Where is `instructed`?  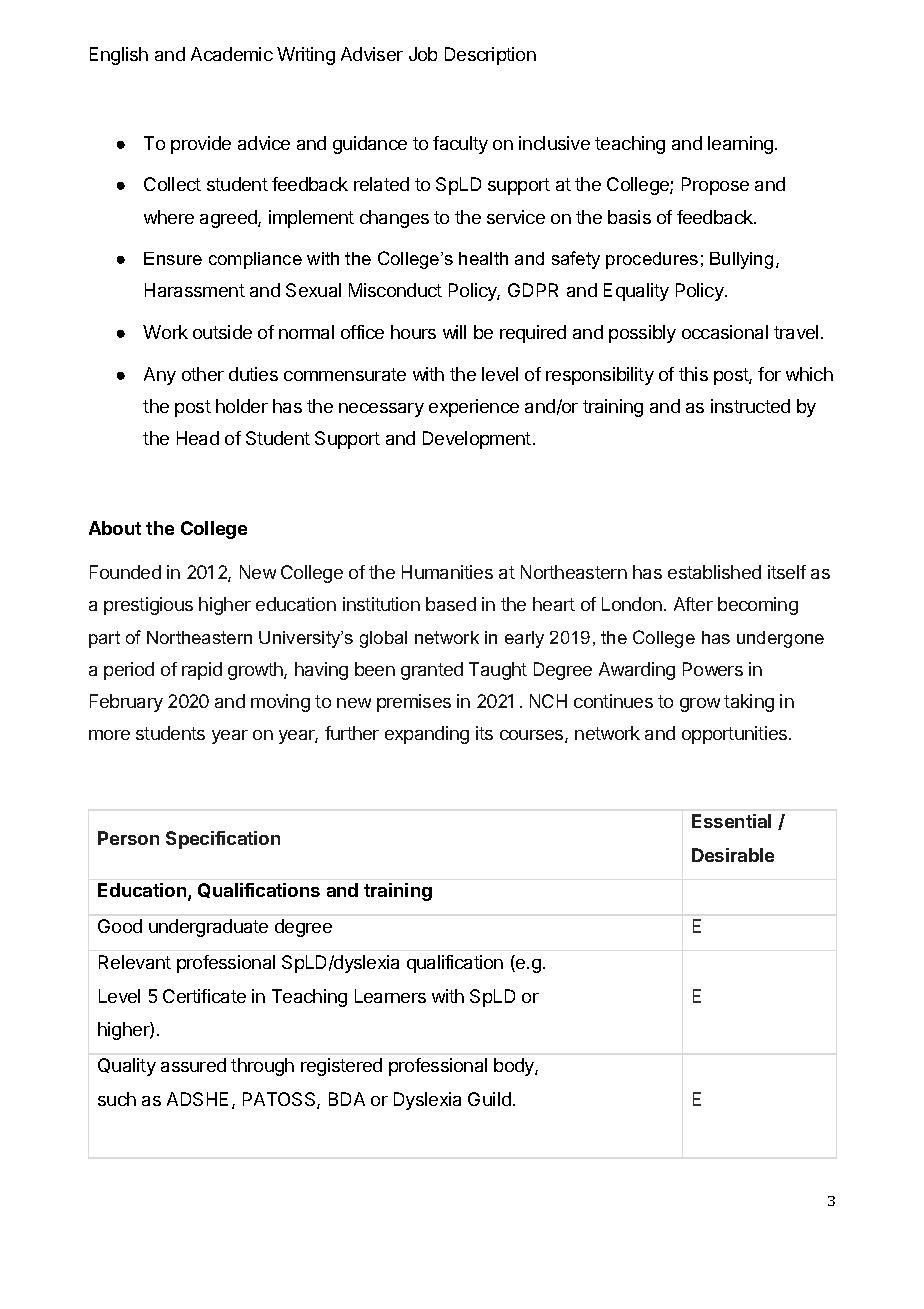 instructed is located at coordinates (750, 406).
